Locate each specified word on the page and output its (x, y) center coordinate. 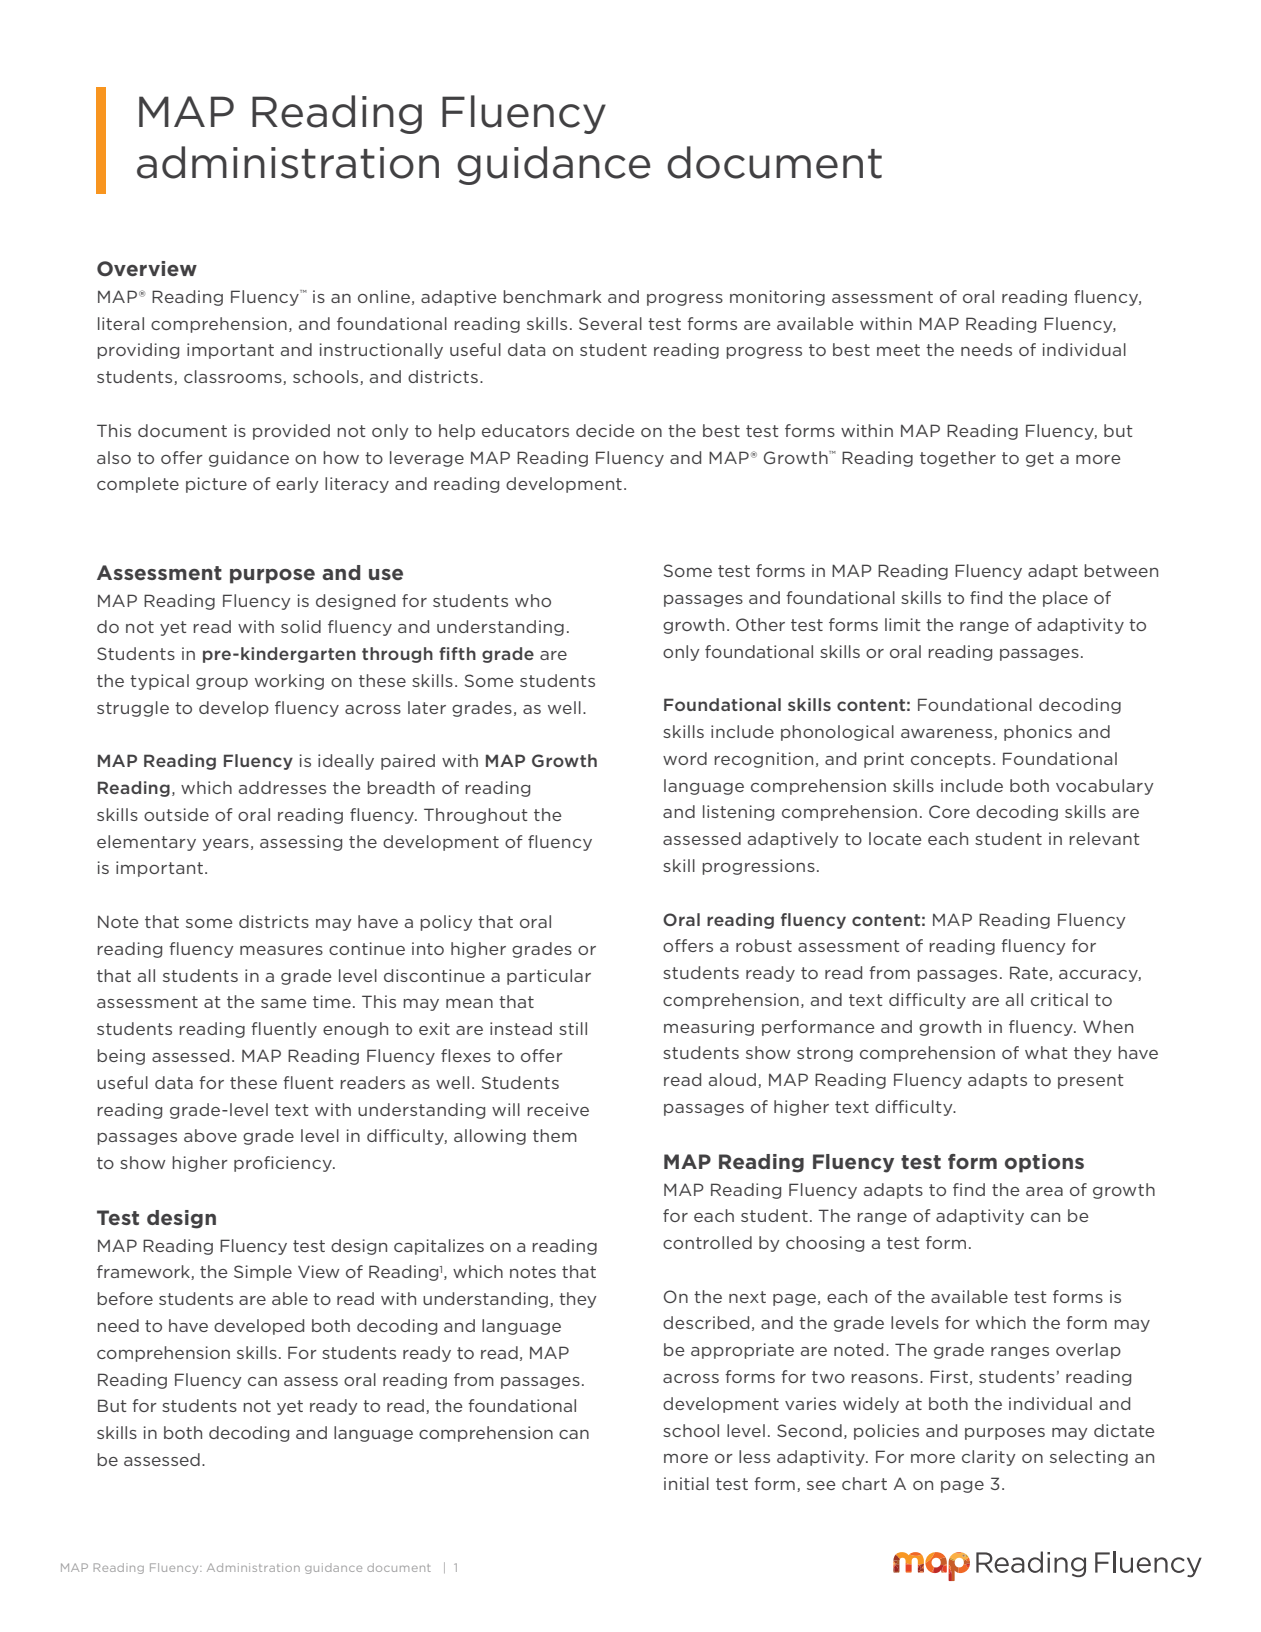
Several (610, 323)
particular (549, 977)
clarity (989, 1458)
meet (898, 350)
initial (686, 1483)
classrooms (234, 377)
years (226, 845)
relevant (1104, 838)
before (125, 1298)
